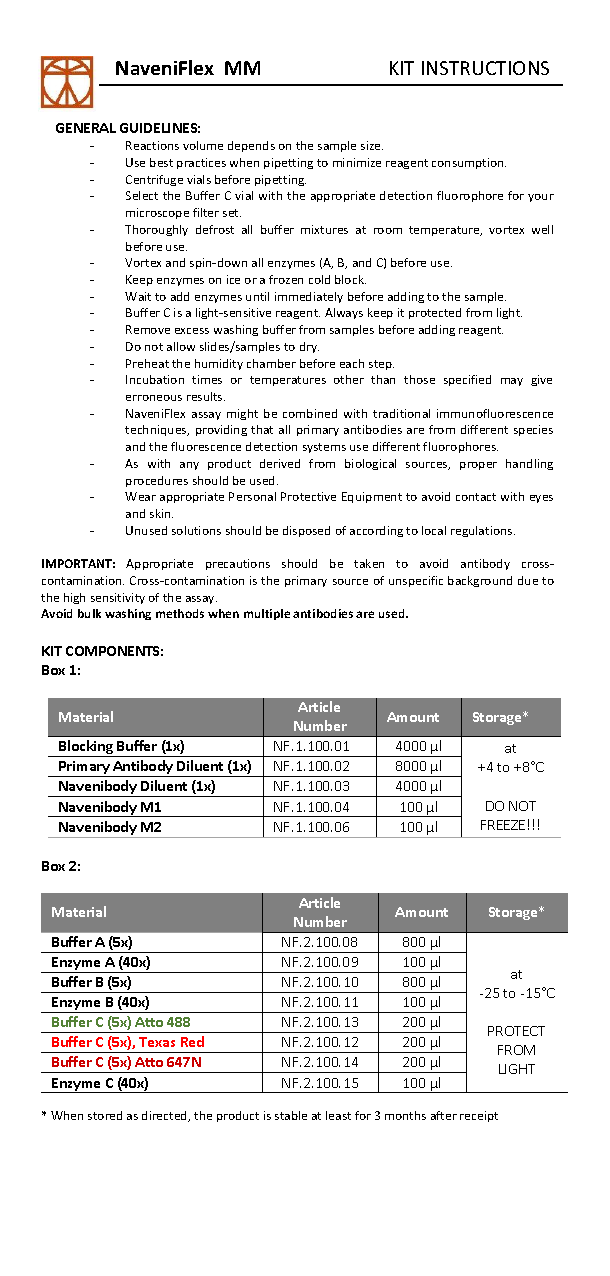 This document has width=610, height=1276. Describe the element at coordinates (152, 145) in the document. I see `Reactions` at that location.
